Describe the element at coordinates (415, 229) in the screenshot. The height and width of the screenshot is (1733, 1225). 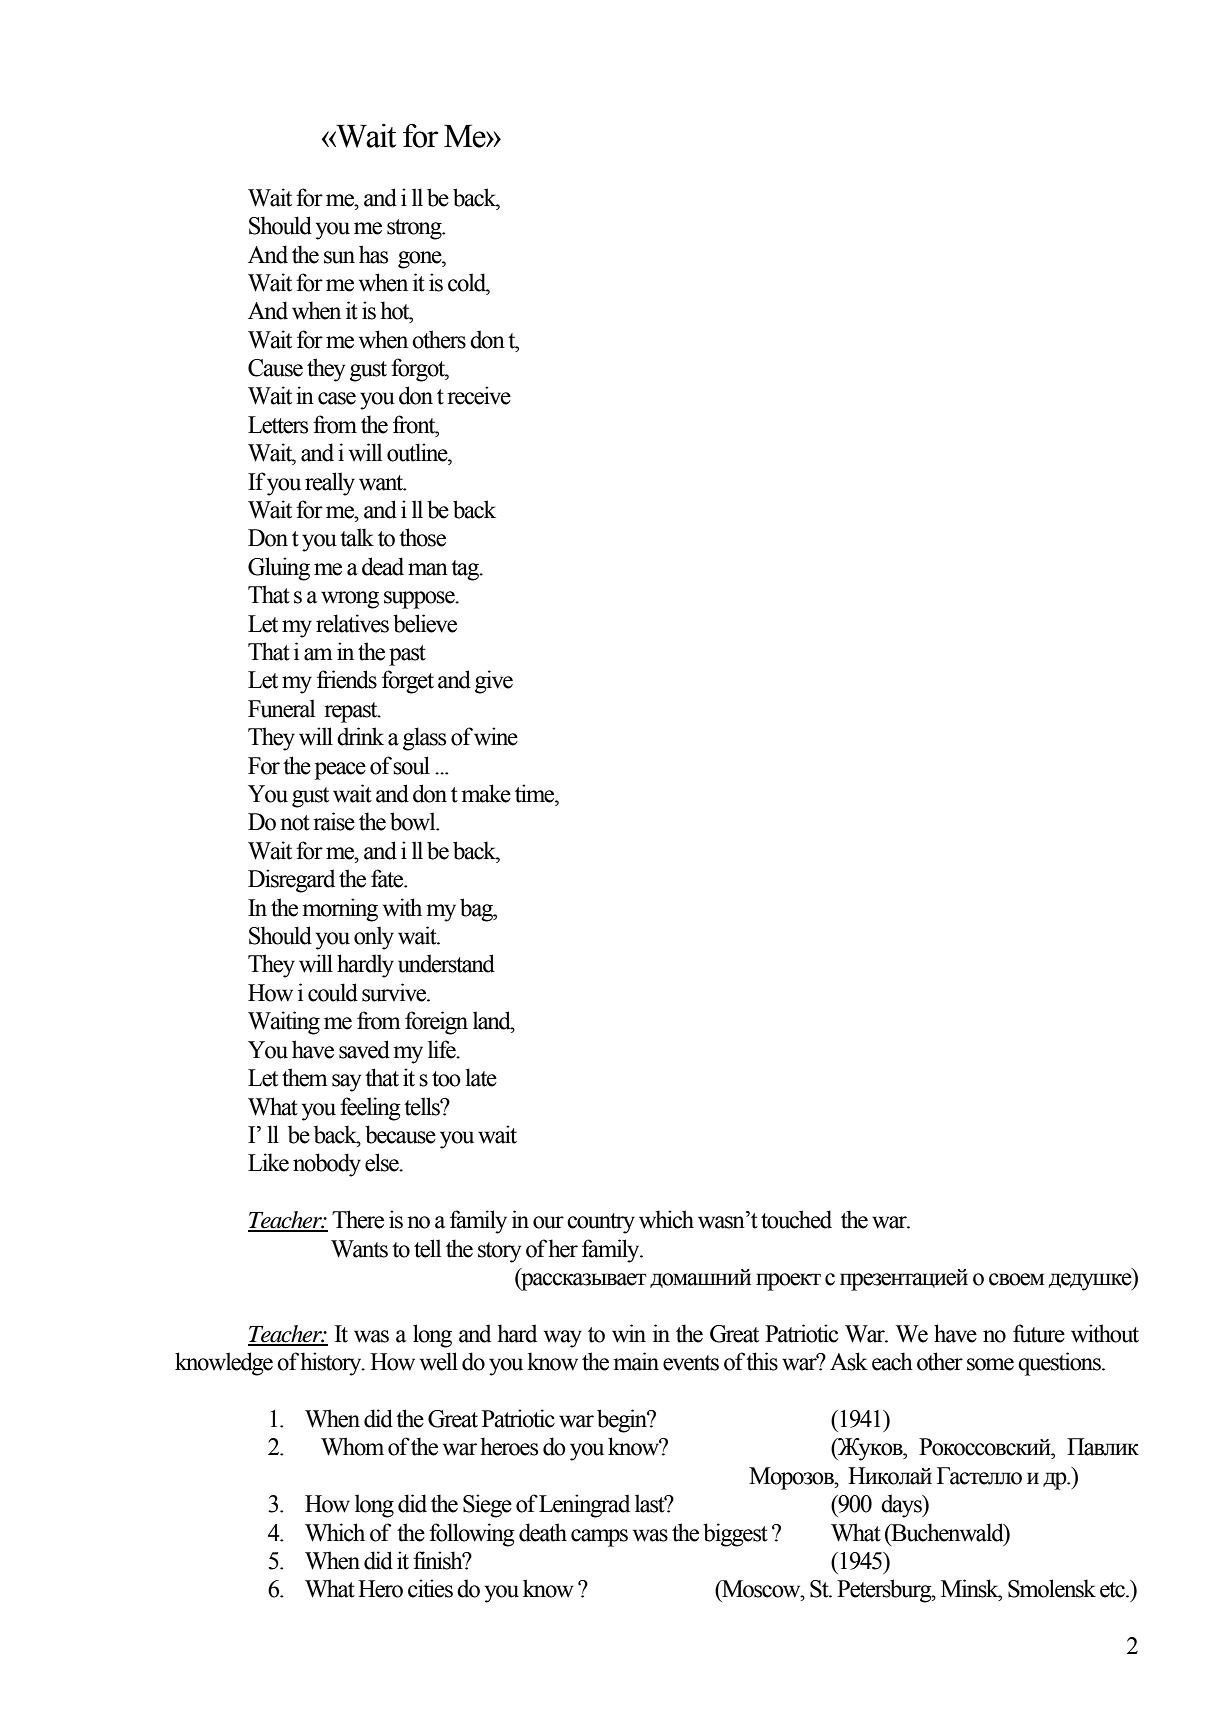
I see `strong` at that location.
